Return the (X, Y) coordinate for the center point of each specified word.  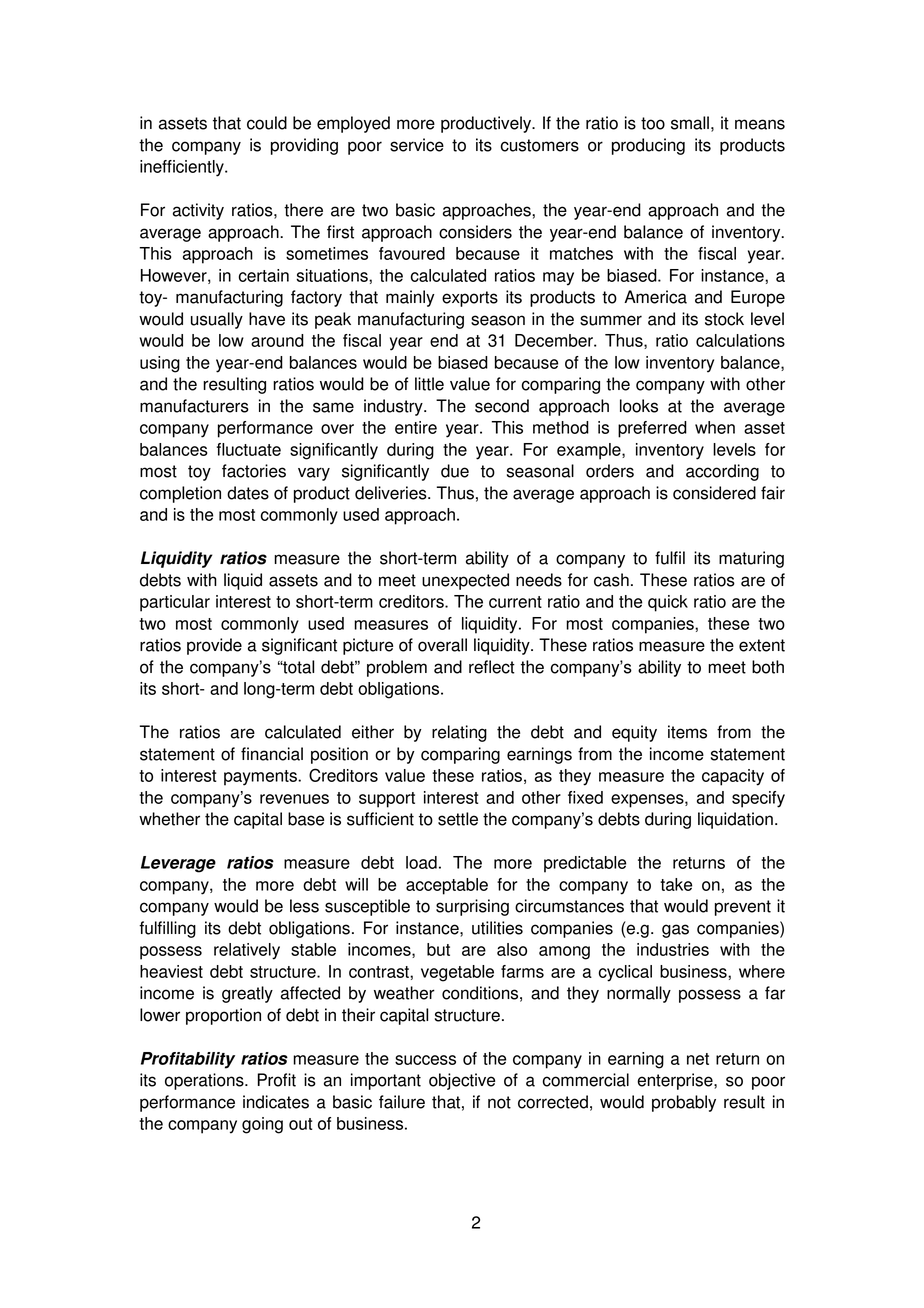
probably (684, 1103)
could (267, 123)
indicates (276, 1102)
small (690, 123)
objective (462, 1081)
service (417, 145)
